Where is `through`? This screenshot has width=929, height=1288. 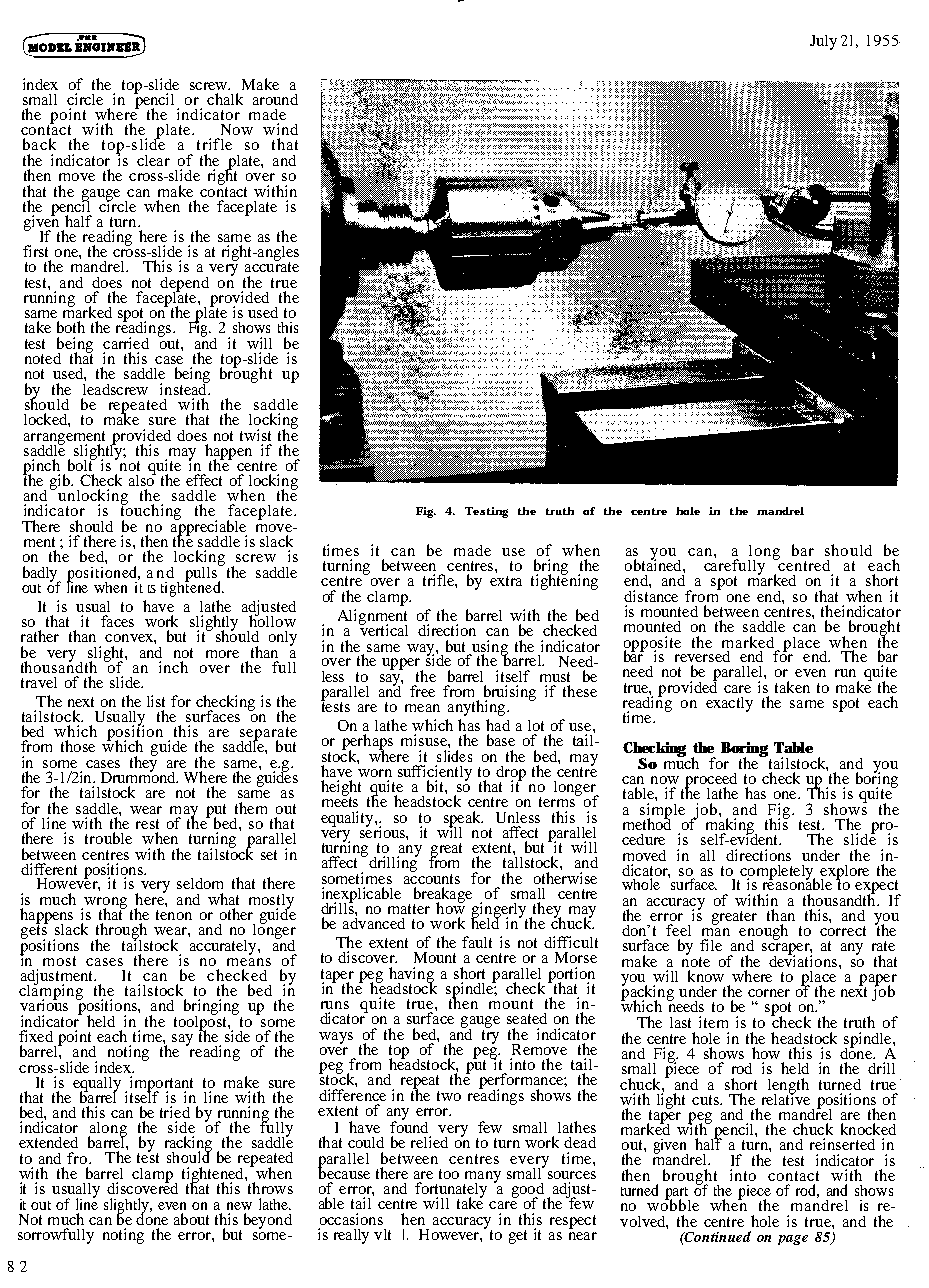 through is located at coordinates (121, 932).
